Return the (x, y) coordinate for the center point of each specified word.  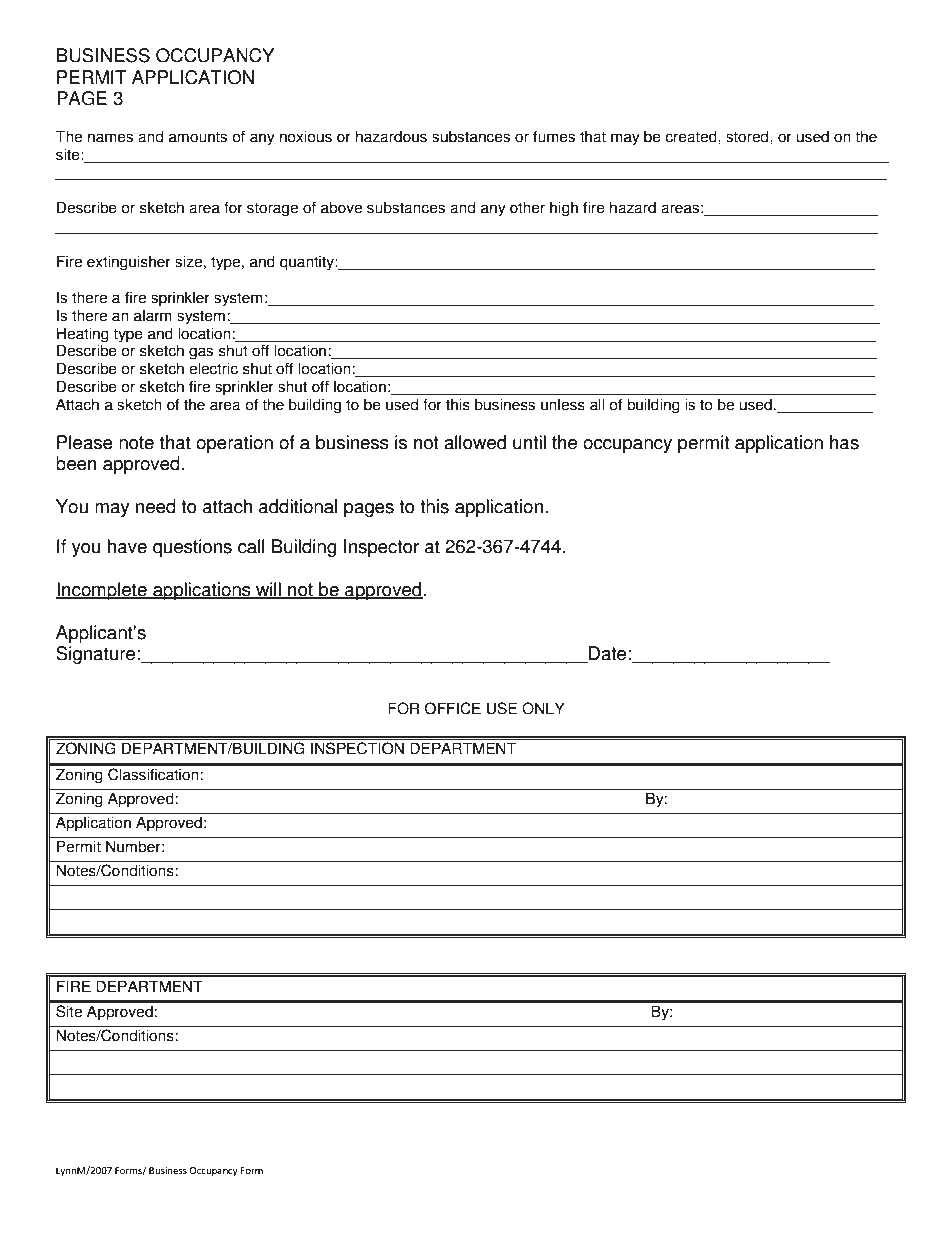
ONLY (543, 708)
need (156, 506)
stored (748, 136)
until (529, 442)
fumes (554, 136)
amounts (198, 137)
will (268, 590)
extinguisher (129, 263)
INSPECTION (357, 748)
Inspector (381, 548)
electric (213, 368)
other (527, 207)
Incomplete (102, 591)
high (564, 209)
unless (563, 404)
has (844, 442)
